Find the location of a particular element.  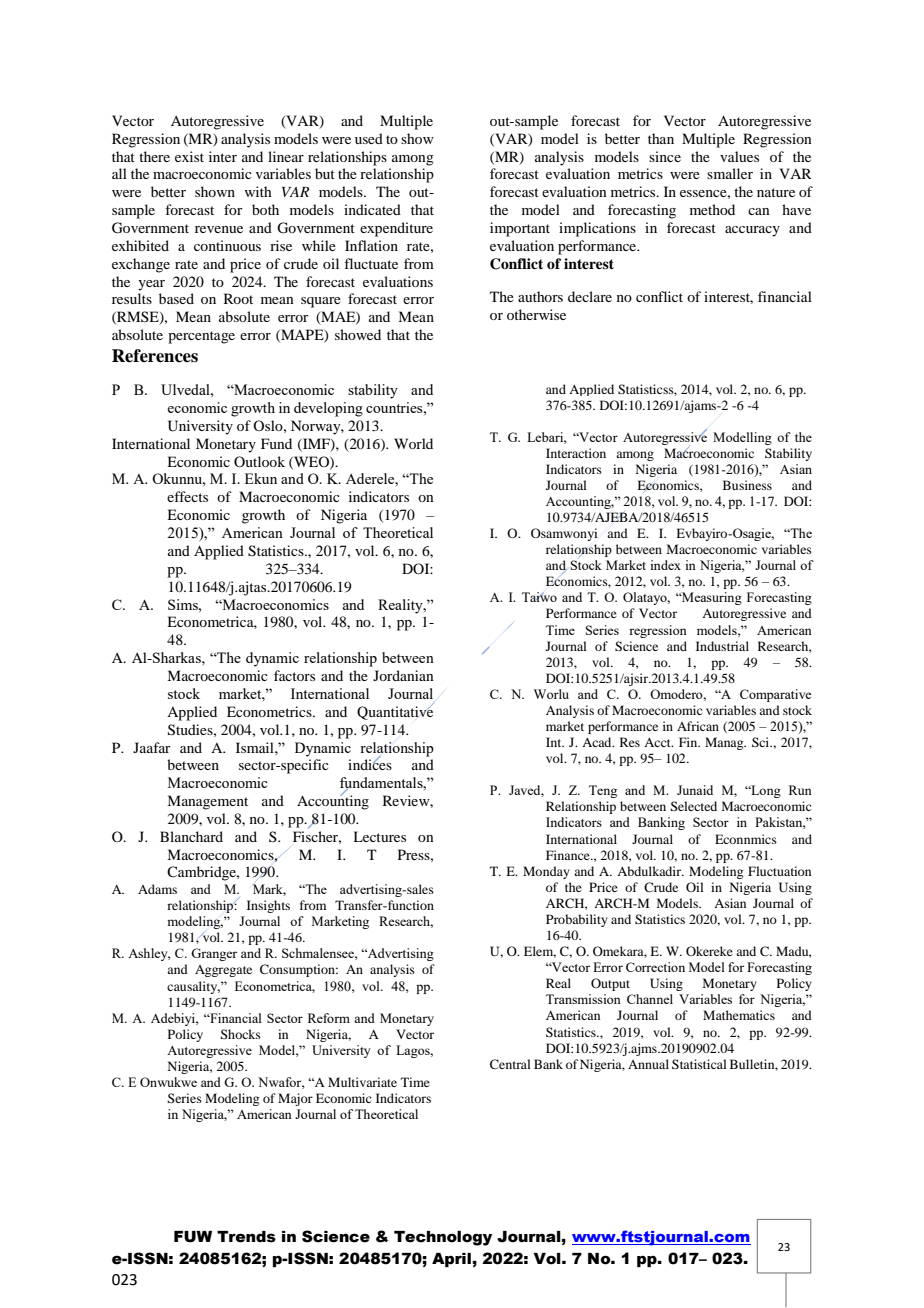

Statistical is located at coordinates (699, 1064).
